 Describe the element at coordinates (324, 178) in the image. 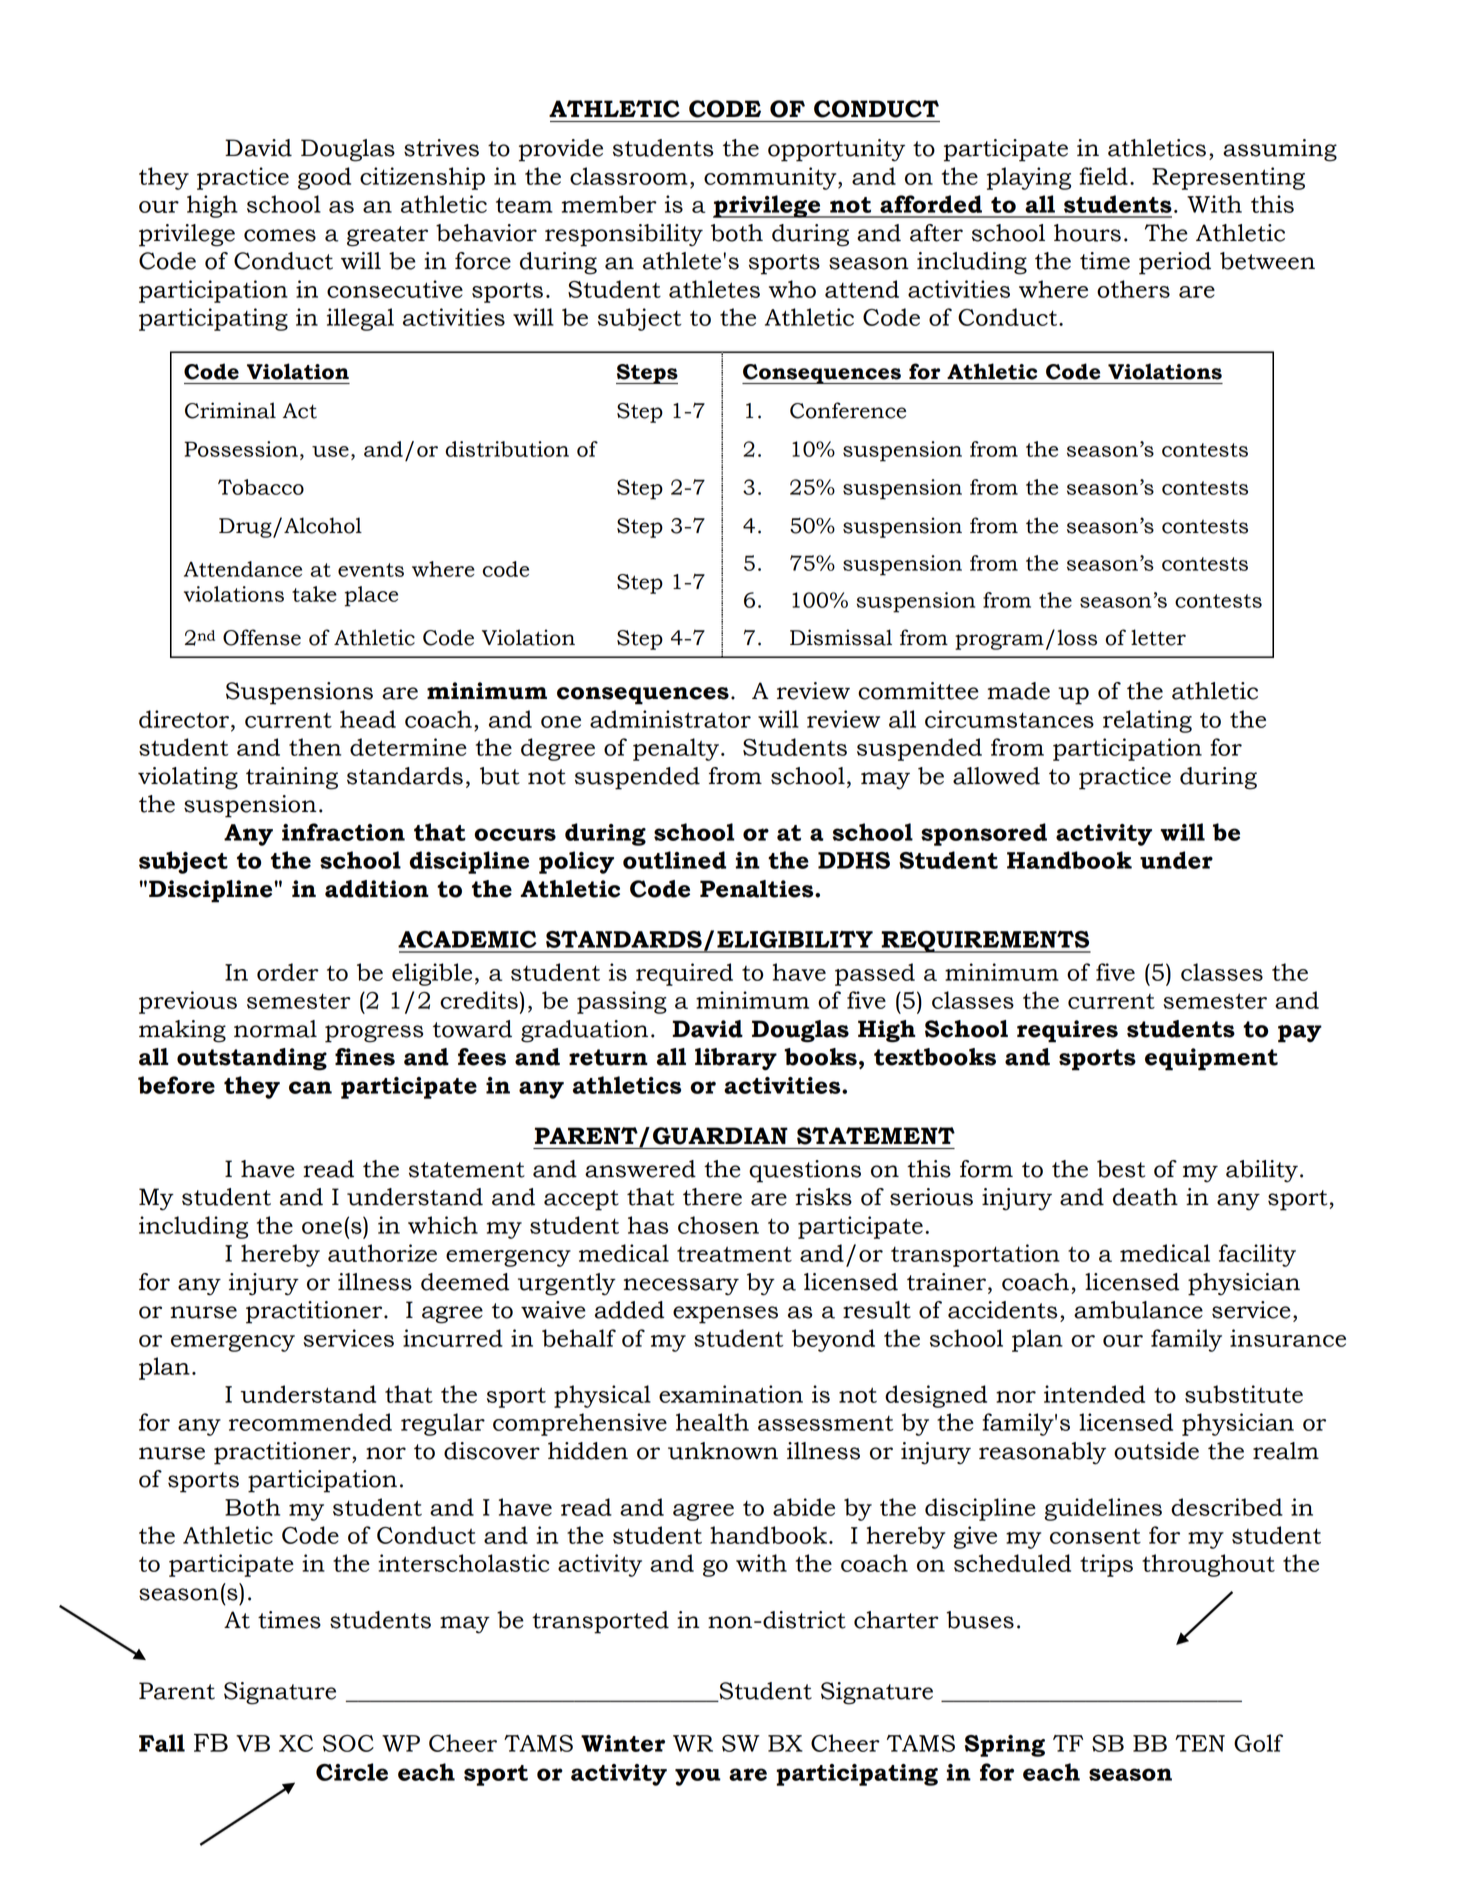

I see `good` at that location.
